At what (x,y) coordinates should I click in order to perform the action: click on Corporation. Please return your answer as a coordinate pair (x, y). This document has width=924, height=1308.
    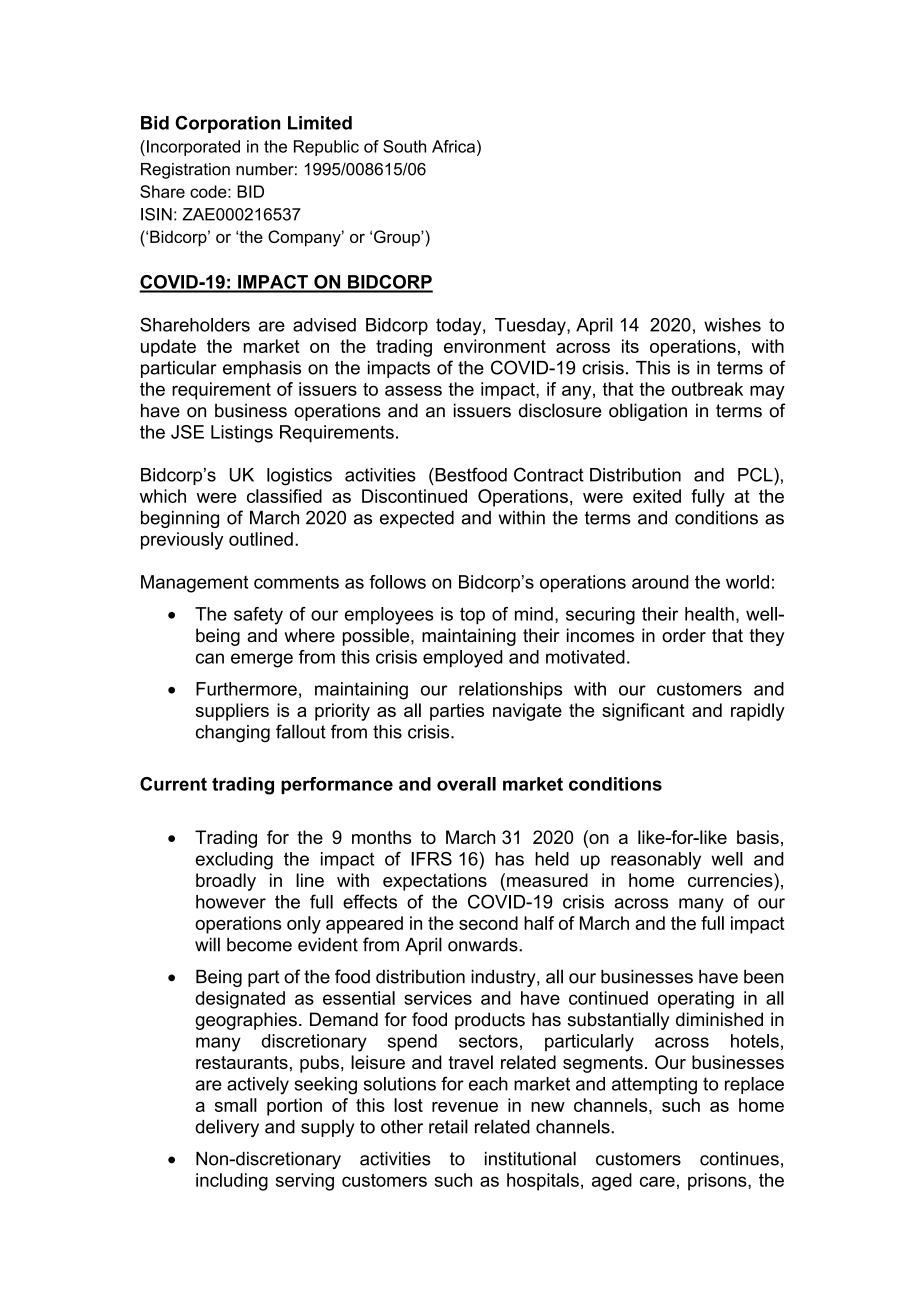
    Looking at the image, I should click on (227, 124).
